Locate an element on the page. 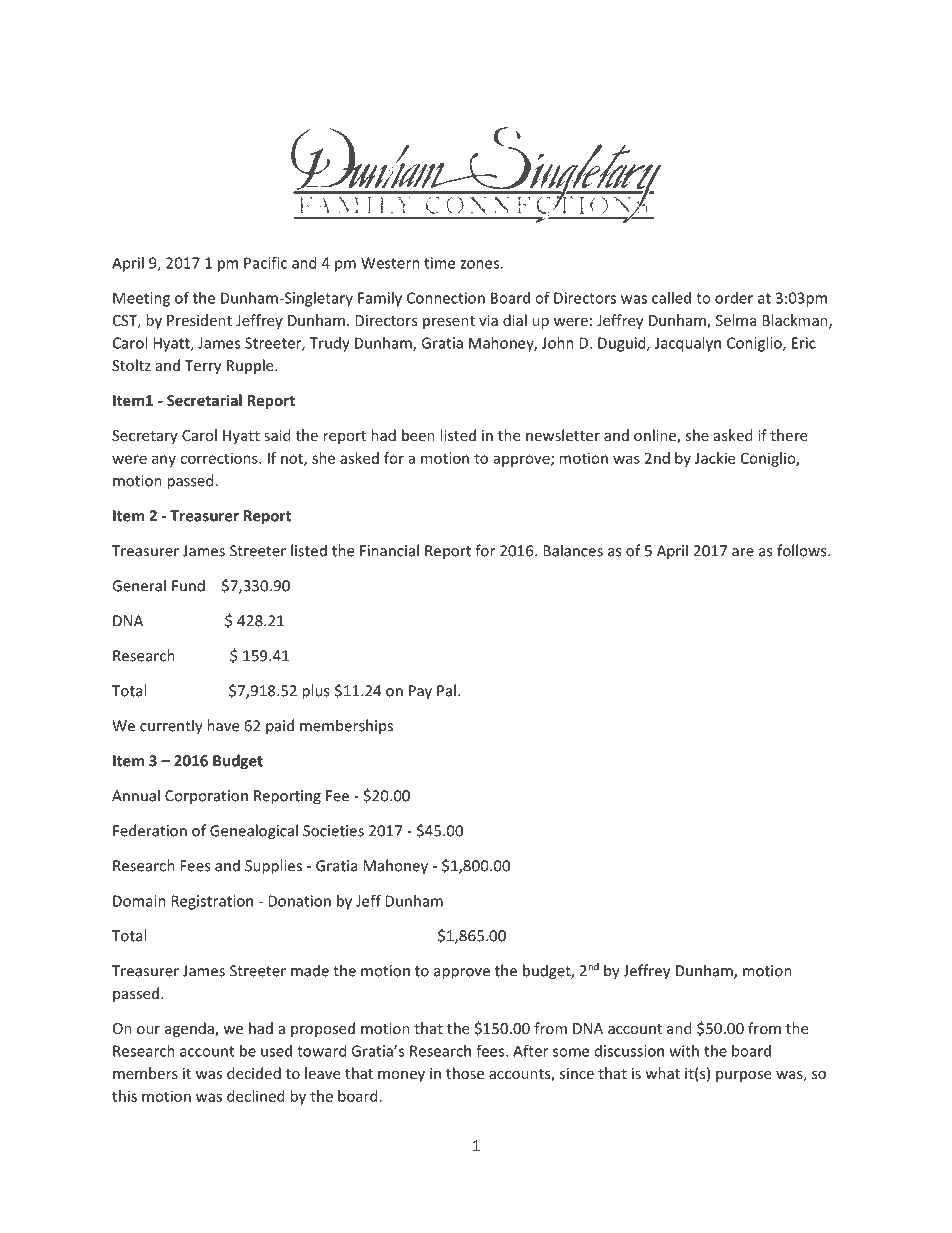 The image size is (952, 1233). have is located at coordinates (223, 725).
